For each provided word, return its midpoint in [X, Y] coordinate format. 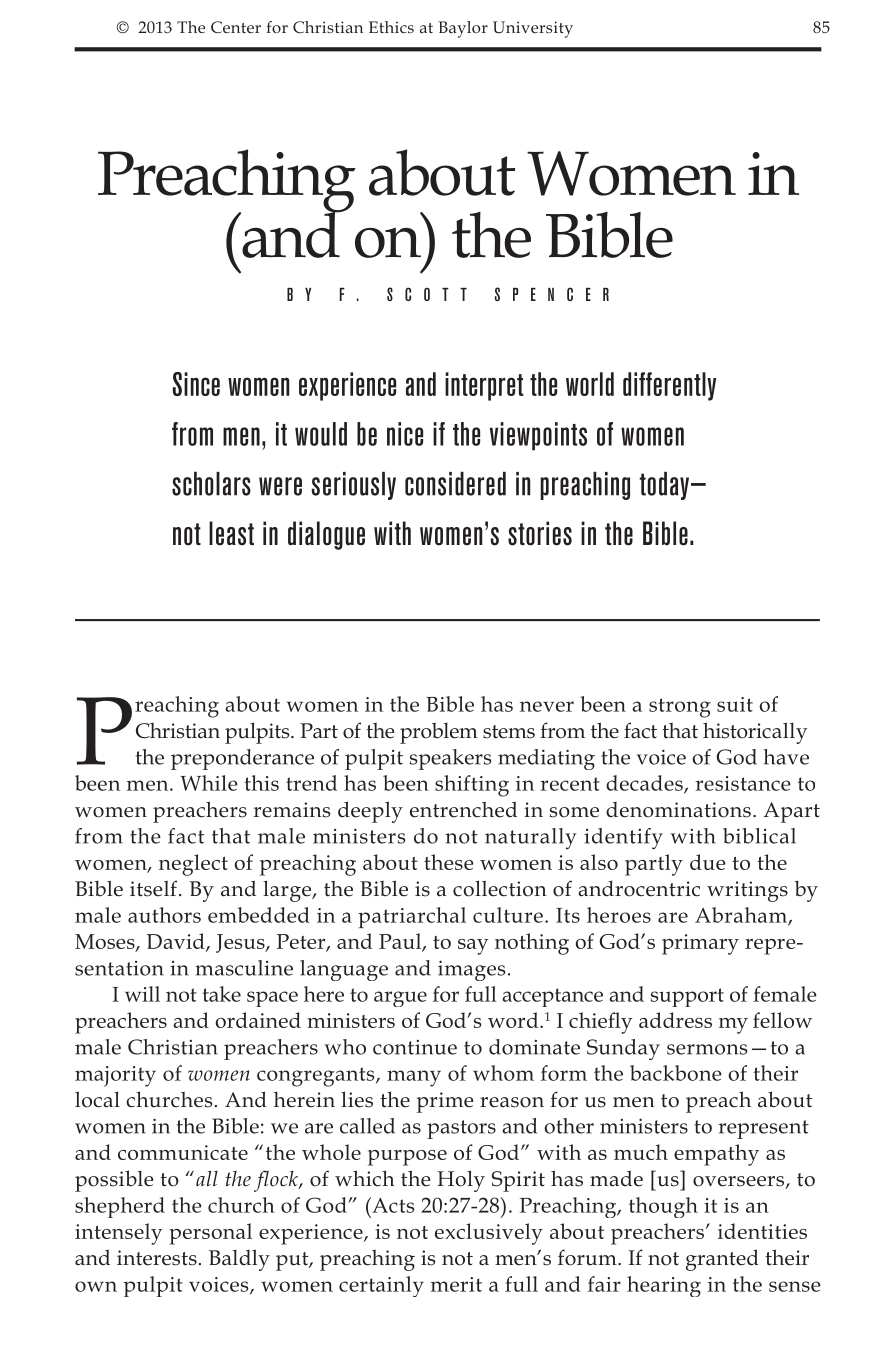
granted [722, 1260]
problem [439, 733]
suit [735, 704]
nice [405, 434]
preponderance [242, 759]
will [142, 994]
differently [669, 386]
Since [196, 384]
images [471, 970]
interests [157, 1258]
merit [456, 1284]
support [687, 997]
